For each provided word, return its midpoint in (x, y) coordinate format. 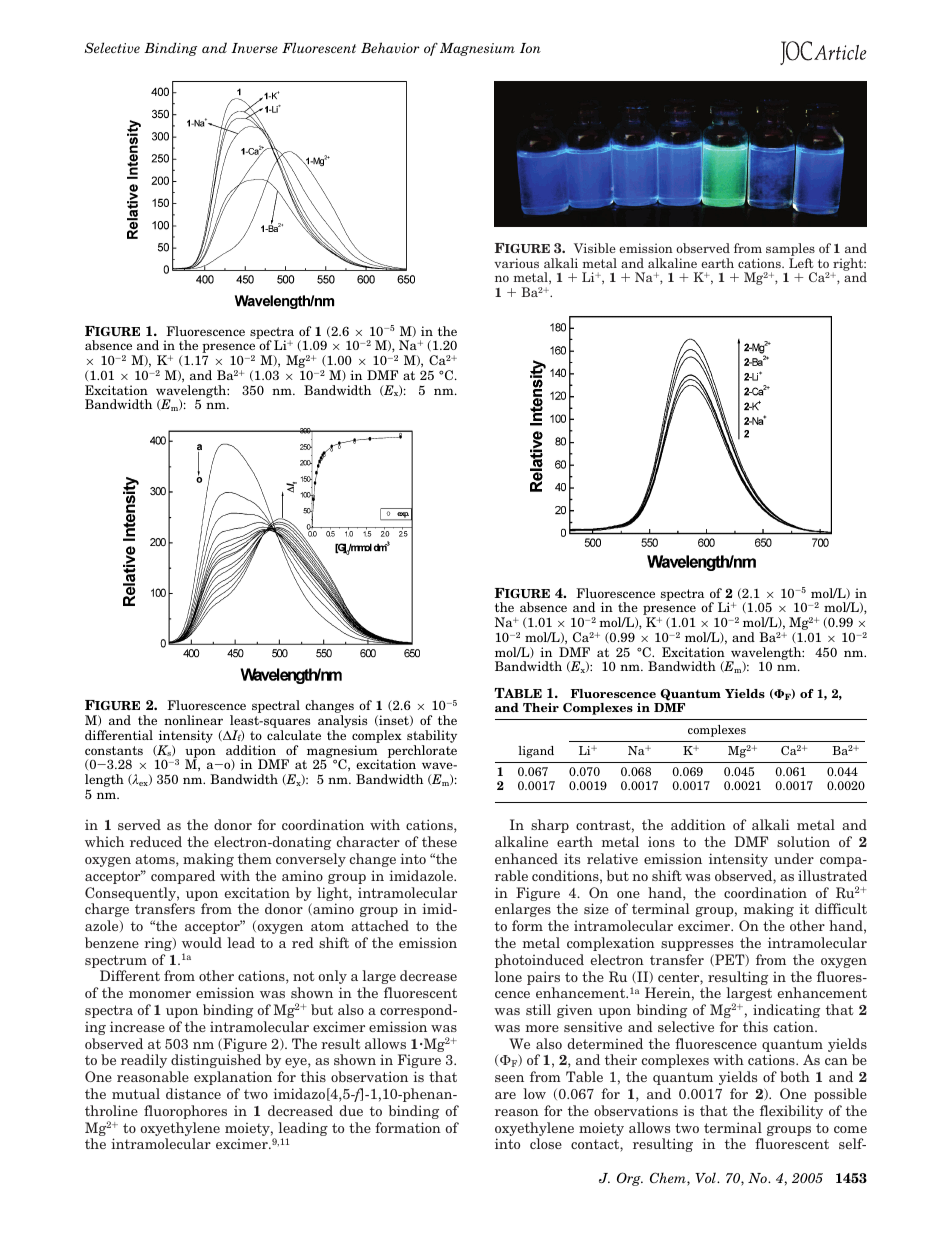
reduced (156, 841)
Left (801, 263)
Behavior (390, 47)
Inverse (254, 48)
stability (432, 738)
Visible (595, 248)
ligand (536, 752)
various (516, 263)
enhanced (526, 858)
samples (790, 251)
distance (193, 1093)
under (794, 858)
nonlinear (193, 720)
